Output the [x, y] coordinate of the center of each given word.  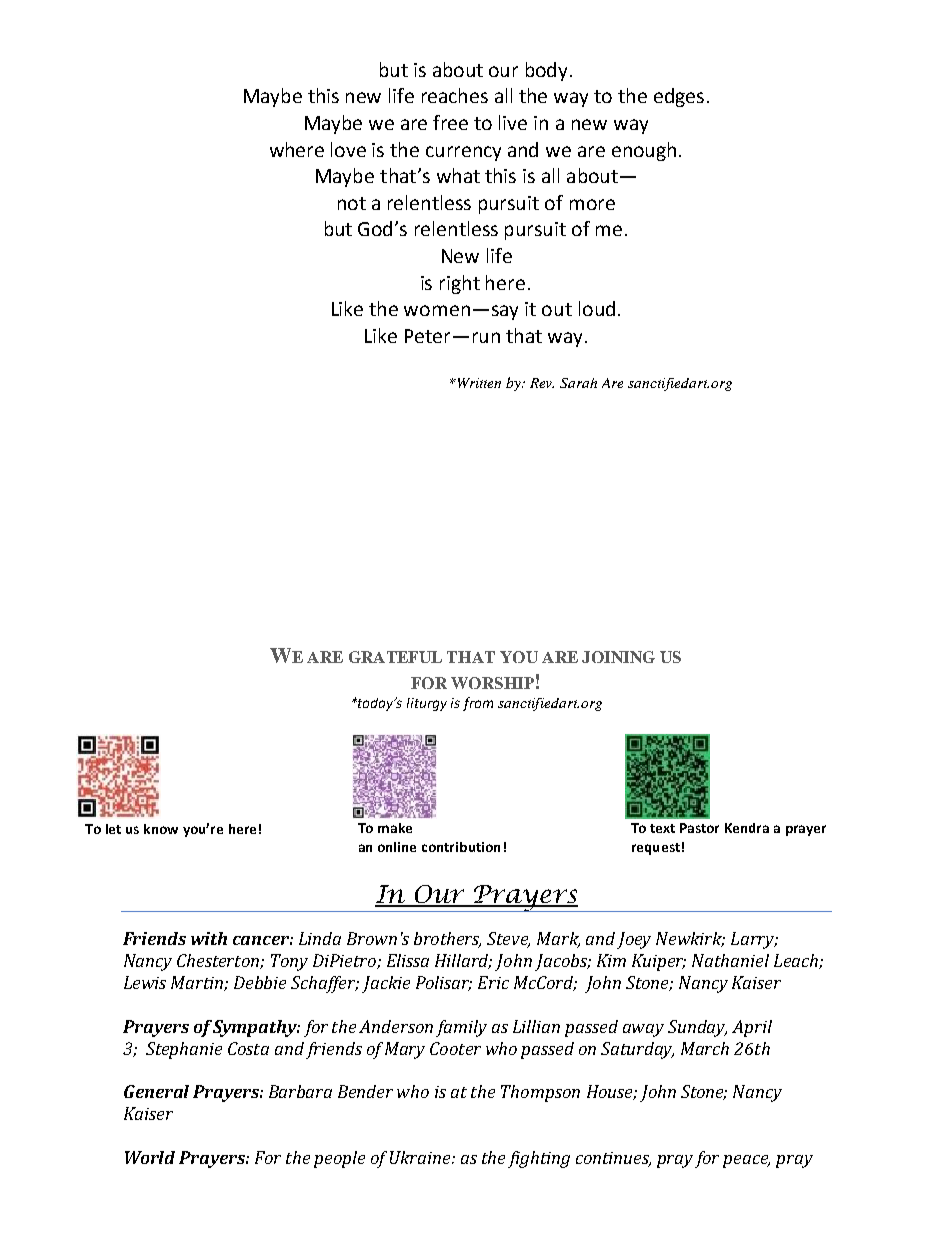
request [656, 849]
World [150, 1157]
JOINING [618, 657]
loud [597, 308]
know [161, 829]
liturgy [427, 704]
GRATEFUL [395, 657]
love [348, 149]
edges [679, 97]
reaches [455, 95]
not [352, 203]
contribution [461, 847]
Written [478, 383]
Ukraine [421, 1157]
